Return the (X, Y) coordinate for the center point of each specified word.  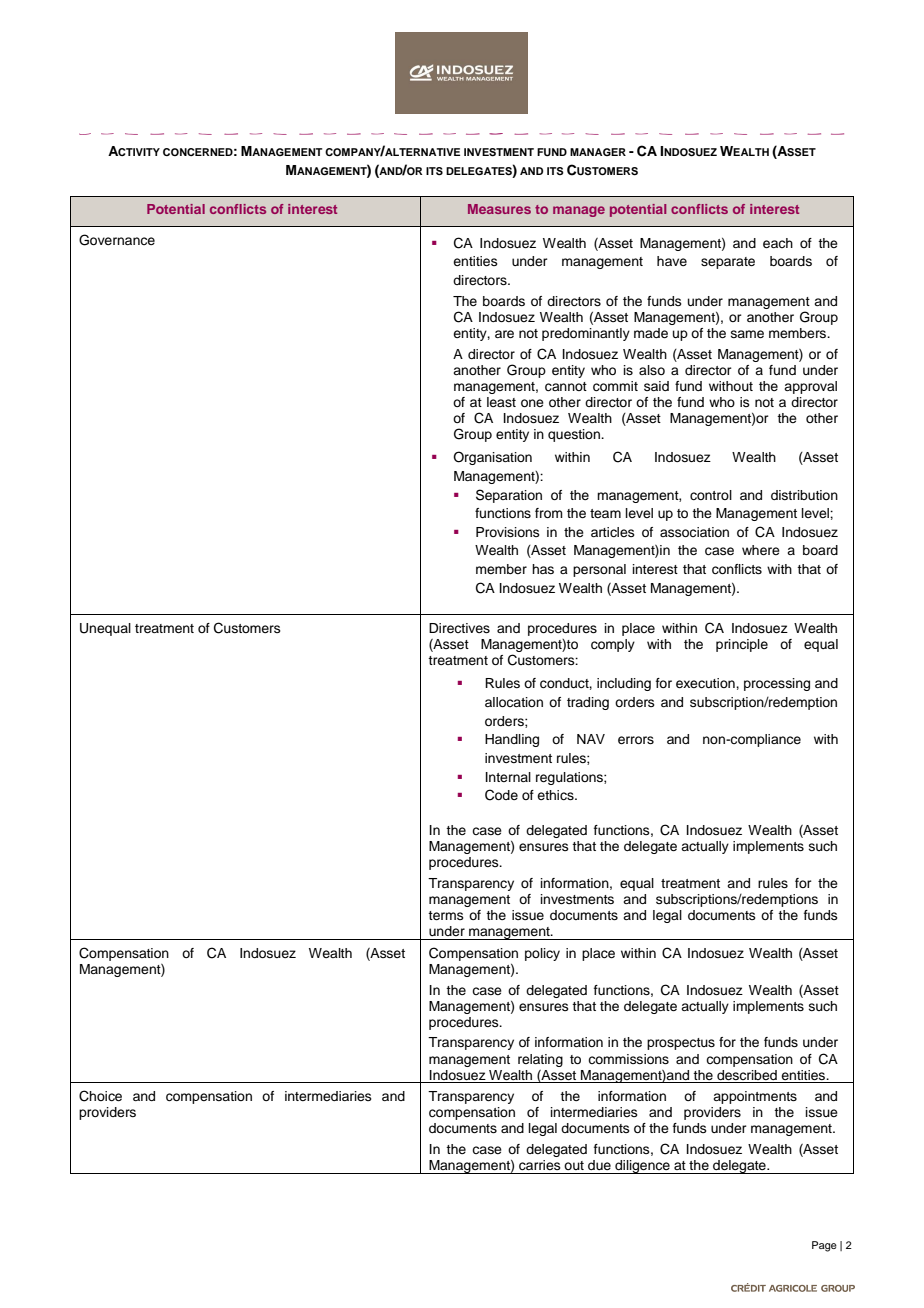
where (761, 550)
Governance (117, 240)
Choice (100, 1096)
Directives (459, 628)
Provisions (508, 532)
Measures (499, 209)
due (599, 1165)
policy (542, 954)
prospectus (681, 1044)
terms (446, 915)
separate (728, 263)
